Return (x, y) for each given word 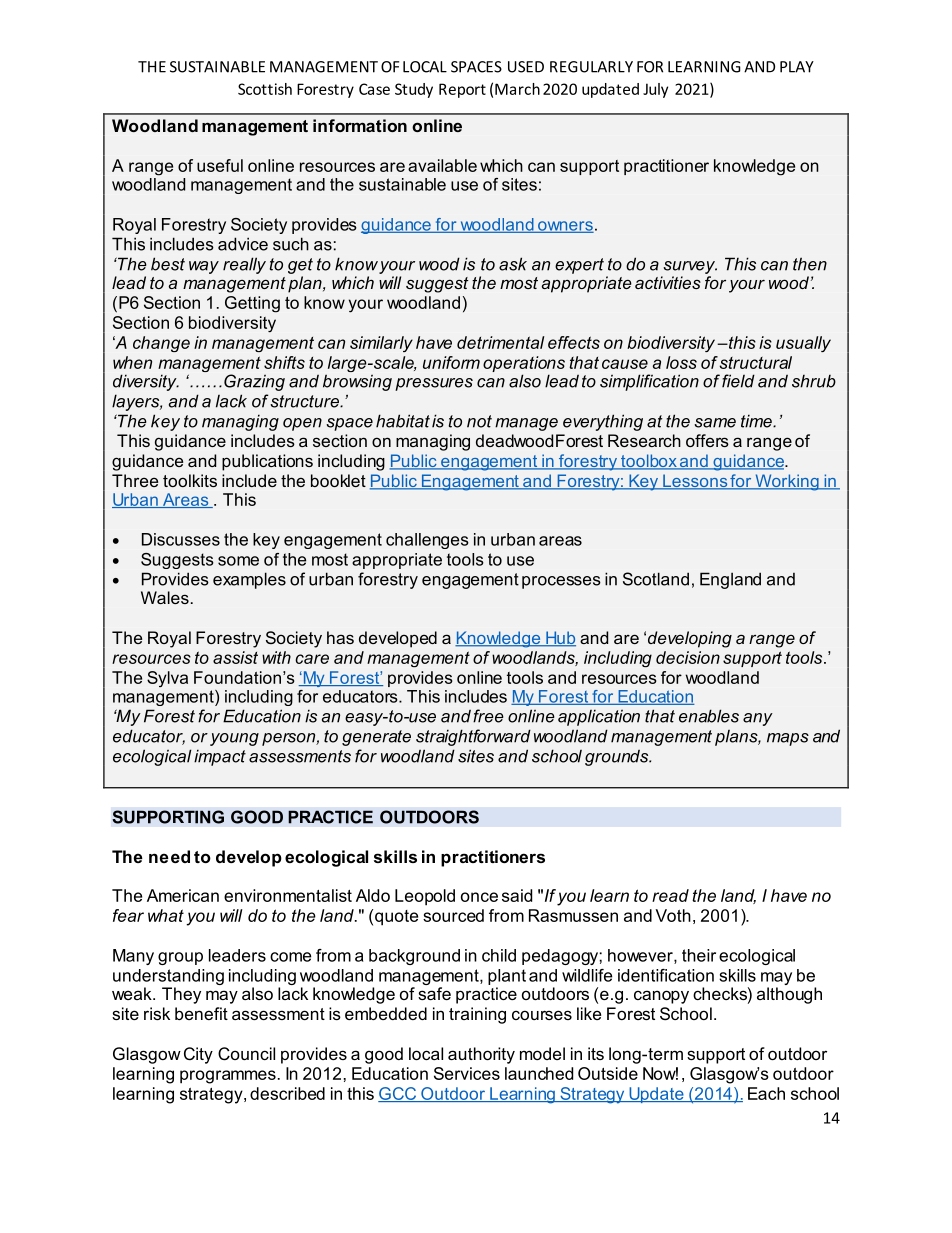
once (479, 897)
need (169, 856)
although (789, 995)
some (238, 561)
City (198, 1055)
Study (414, 90)
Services (467, 1073)
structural (755, 362)
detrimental (501, 342)
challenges (427, 541)
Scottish (265, 89)
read (670, 895)
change (161, 344)
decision (688, 657)
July (655, 90)
